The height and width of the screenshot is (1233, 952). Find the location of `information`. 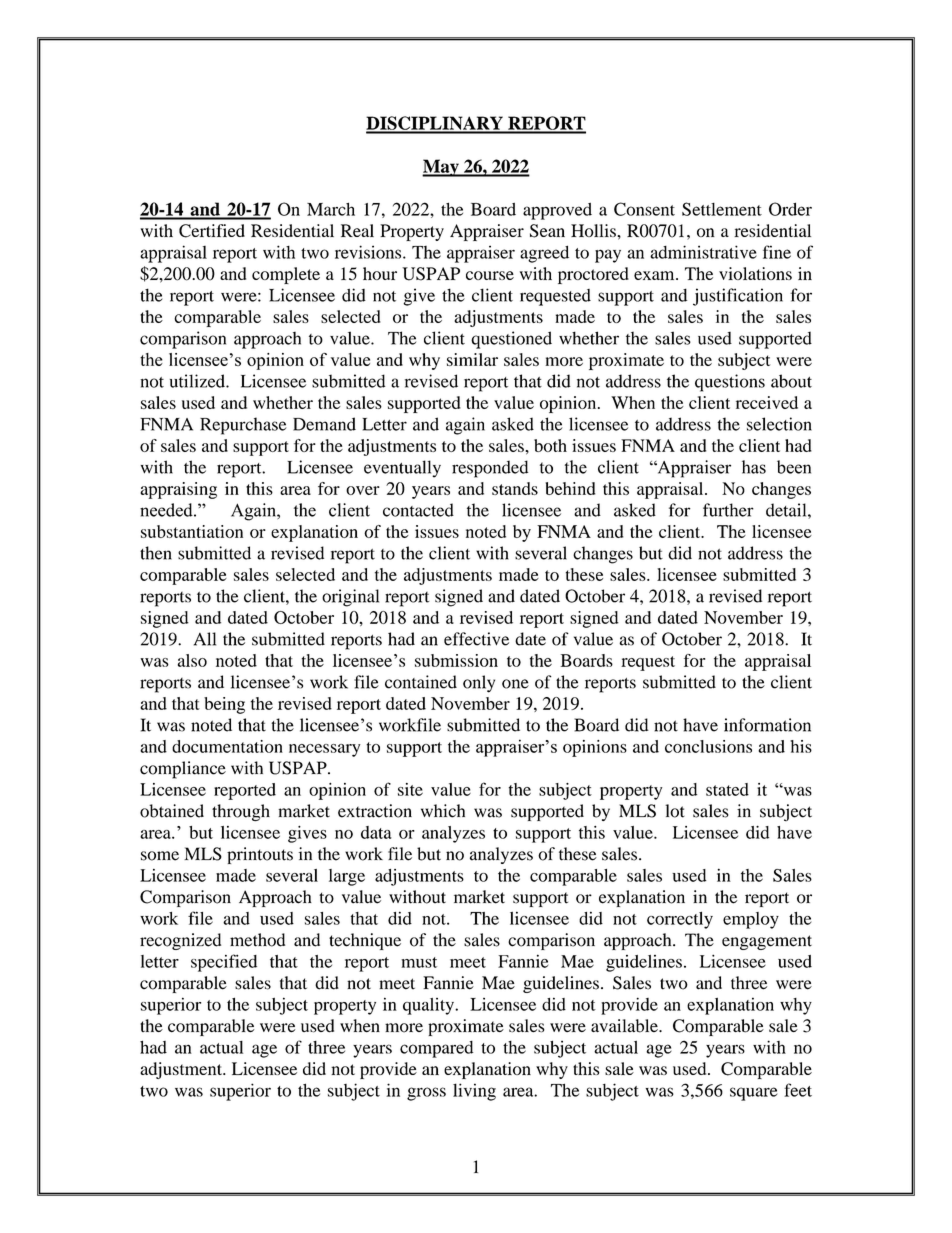

information is located at coordinates (767, 725).
